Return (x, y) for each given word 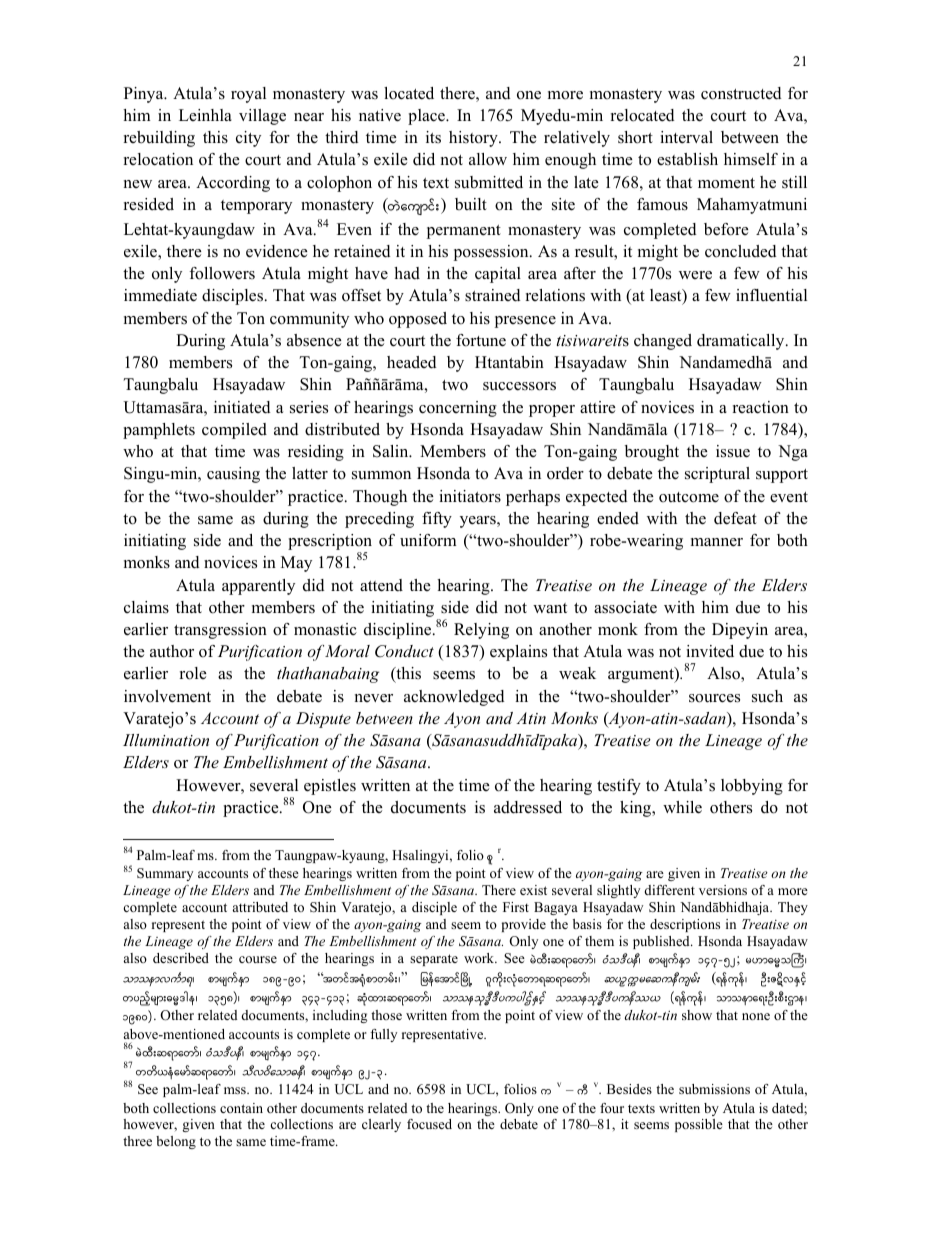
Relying (481, 631)
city (248, 139)
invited (710, 651)
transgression (220, 631)
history (474, 139)
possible (699, 1125)
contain (241, 1108)
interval (686, 137)
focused (429, 1124)
